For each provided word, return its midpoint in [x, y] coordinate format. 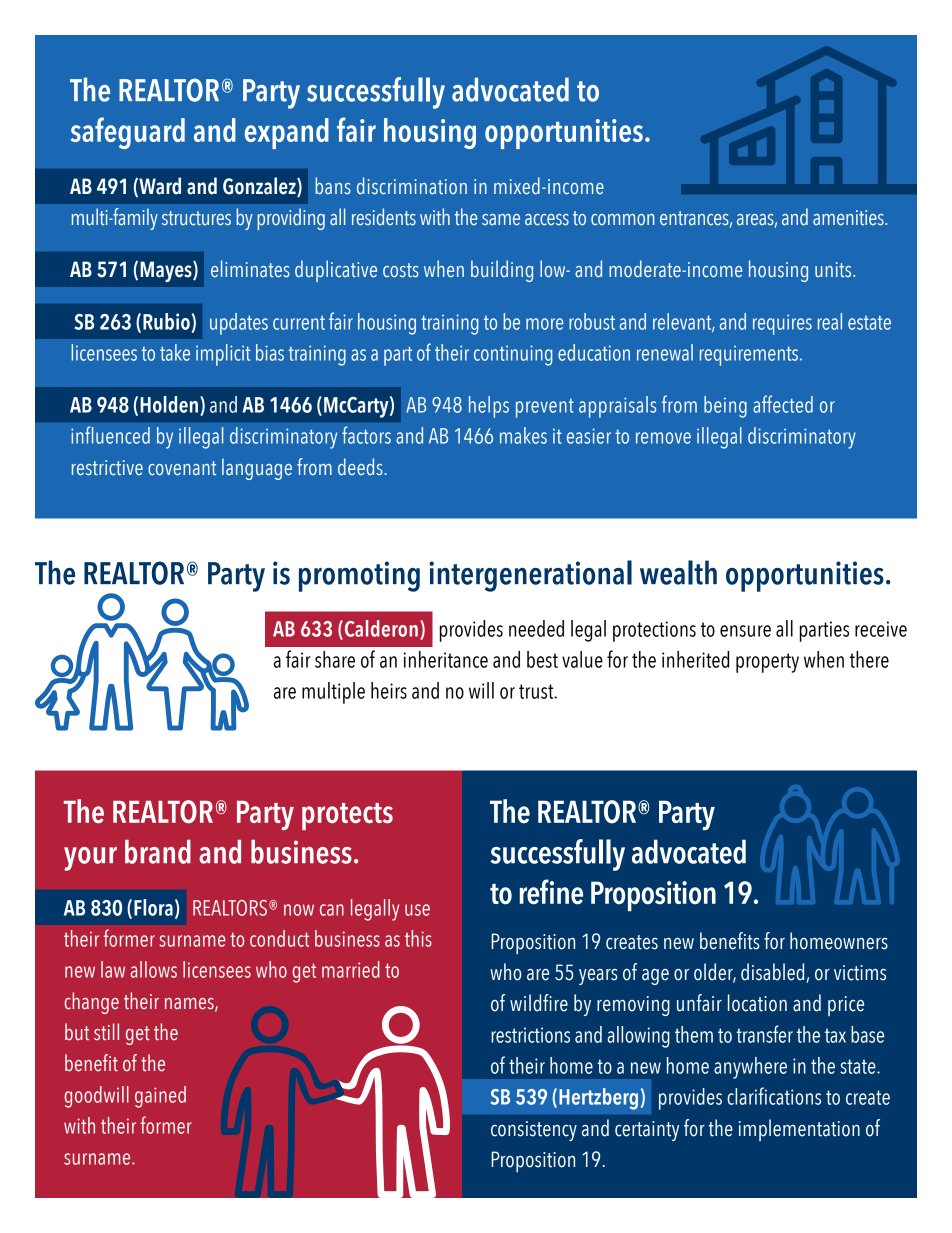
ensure [745, 631]
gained [160, 1097]
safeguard [128, 133]
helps [489, 407]
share [335, 659]
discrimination [412, 186]
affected [783, 404]
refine [551, 892]
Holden [170, 405]
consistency [534, 1131]
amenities [849, 218]
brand [158, 852]
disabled [774, 973]
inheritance [445, 659]
